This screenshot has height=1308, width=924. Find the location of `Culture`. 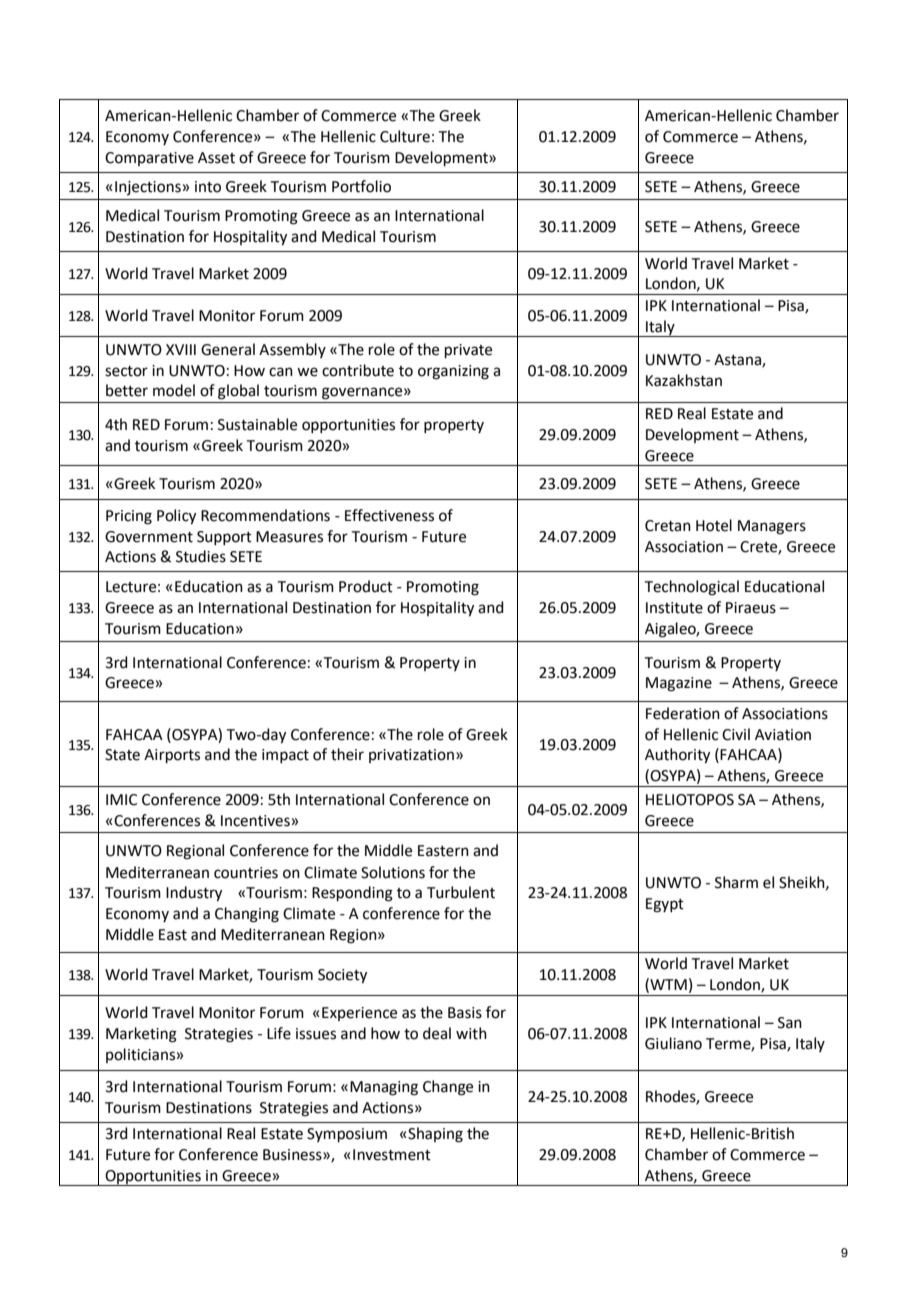

Culture is located at coordinates (405, 136).
